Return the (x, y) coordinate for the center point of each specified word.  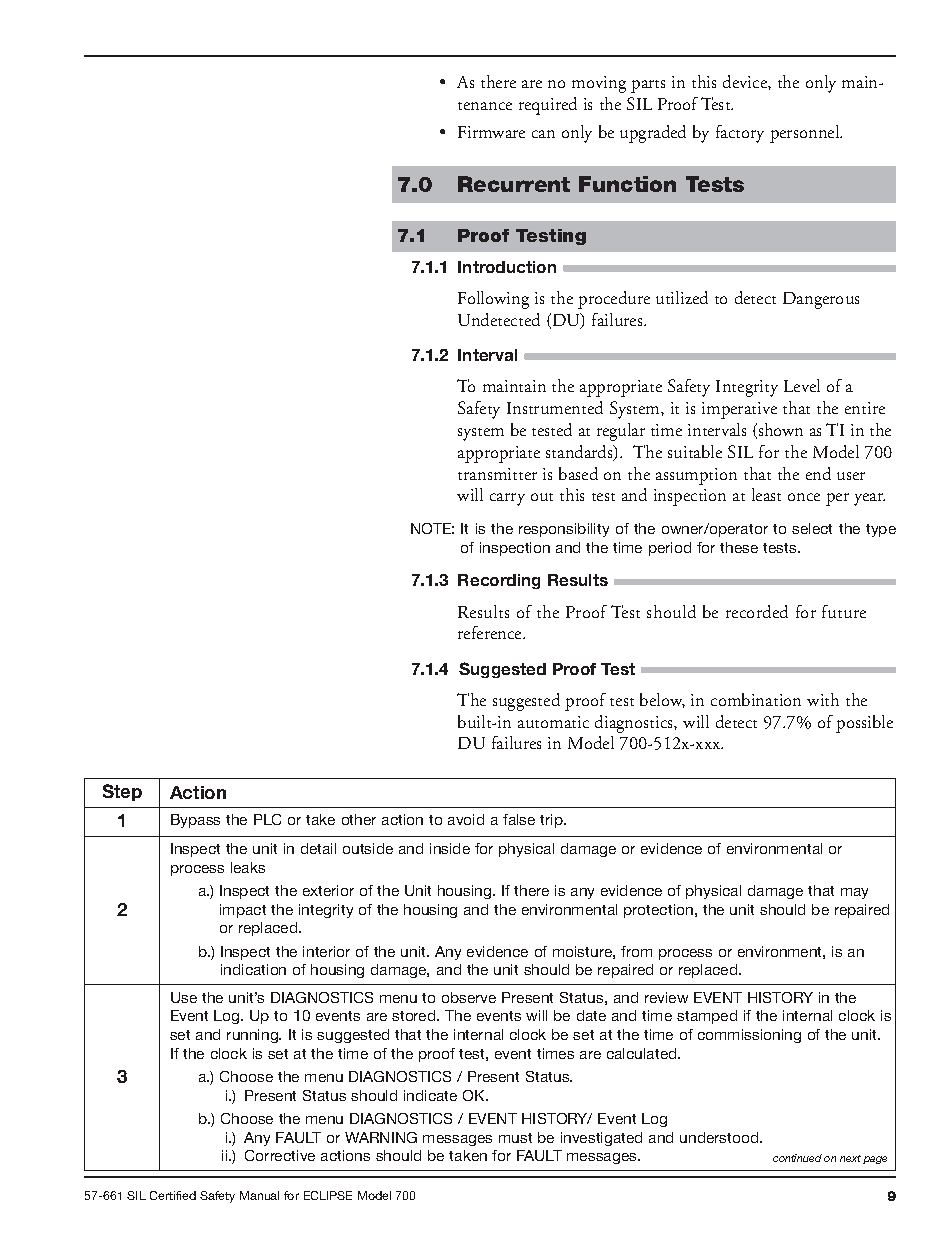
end (818, 473)
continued (797, 1158)
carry (507, 499)
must (515, 1138)
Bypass (195, 821)
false (519, 819)
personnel (806, 134)
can (543, 134)
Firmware (491, 132)
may (854, 893)
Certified (173, 1195)
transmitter (497, 474)
